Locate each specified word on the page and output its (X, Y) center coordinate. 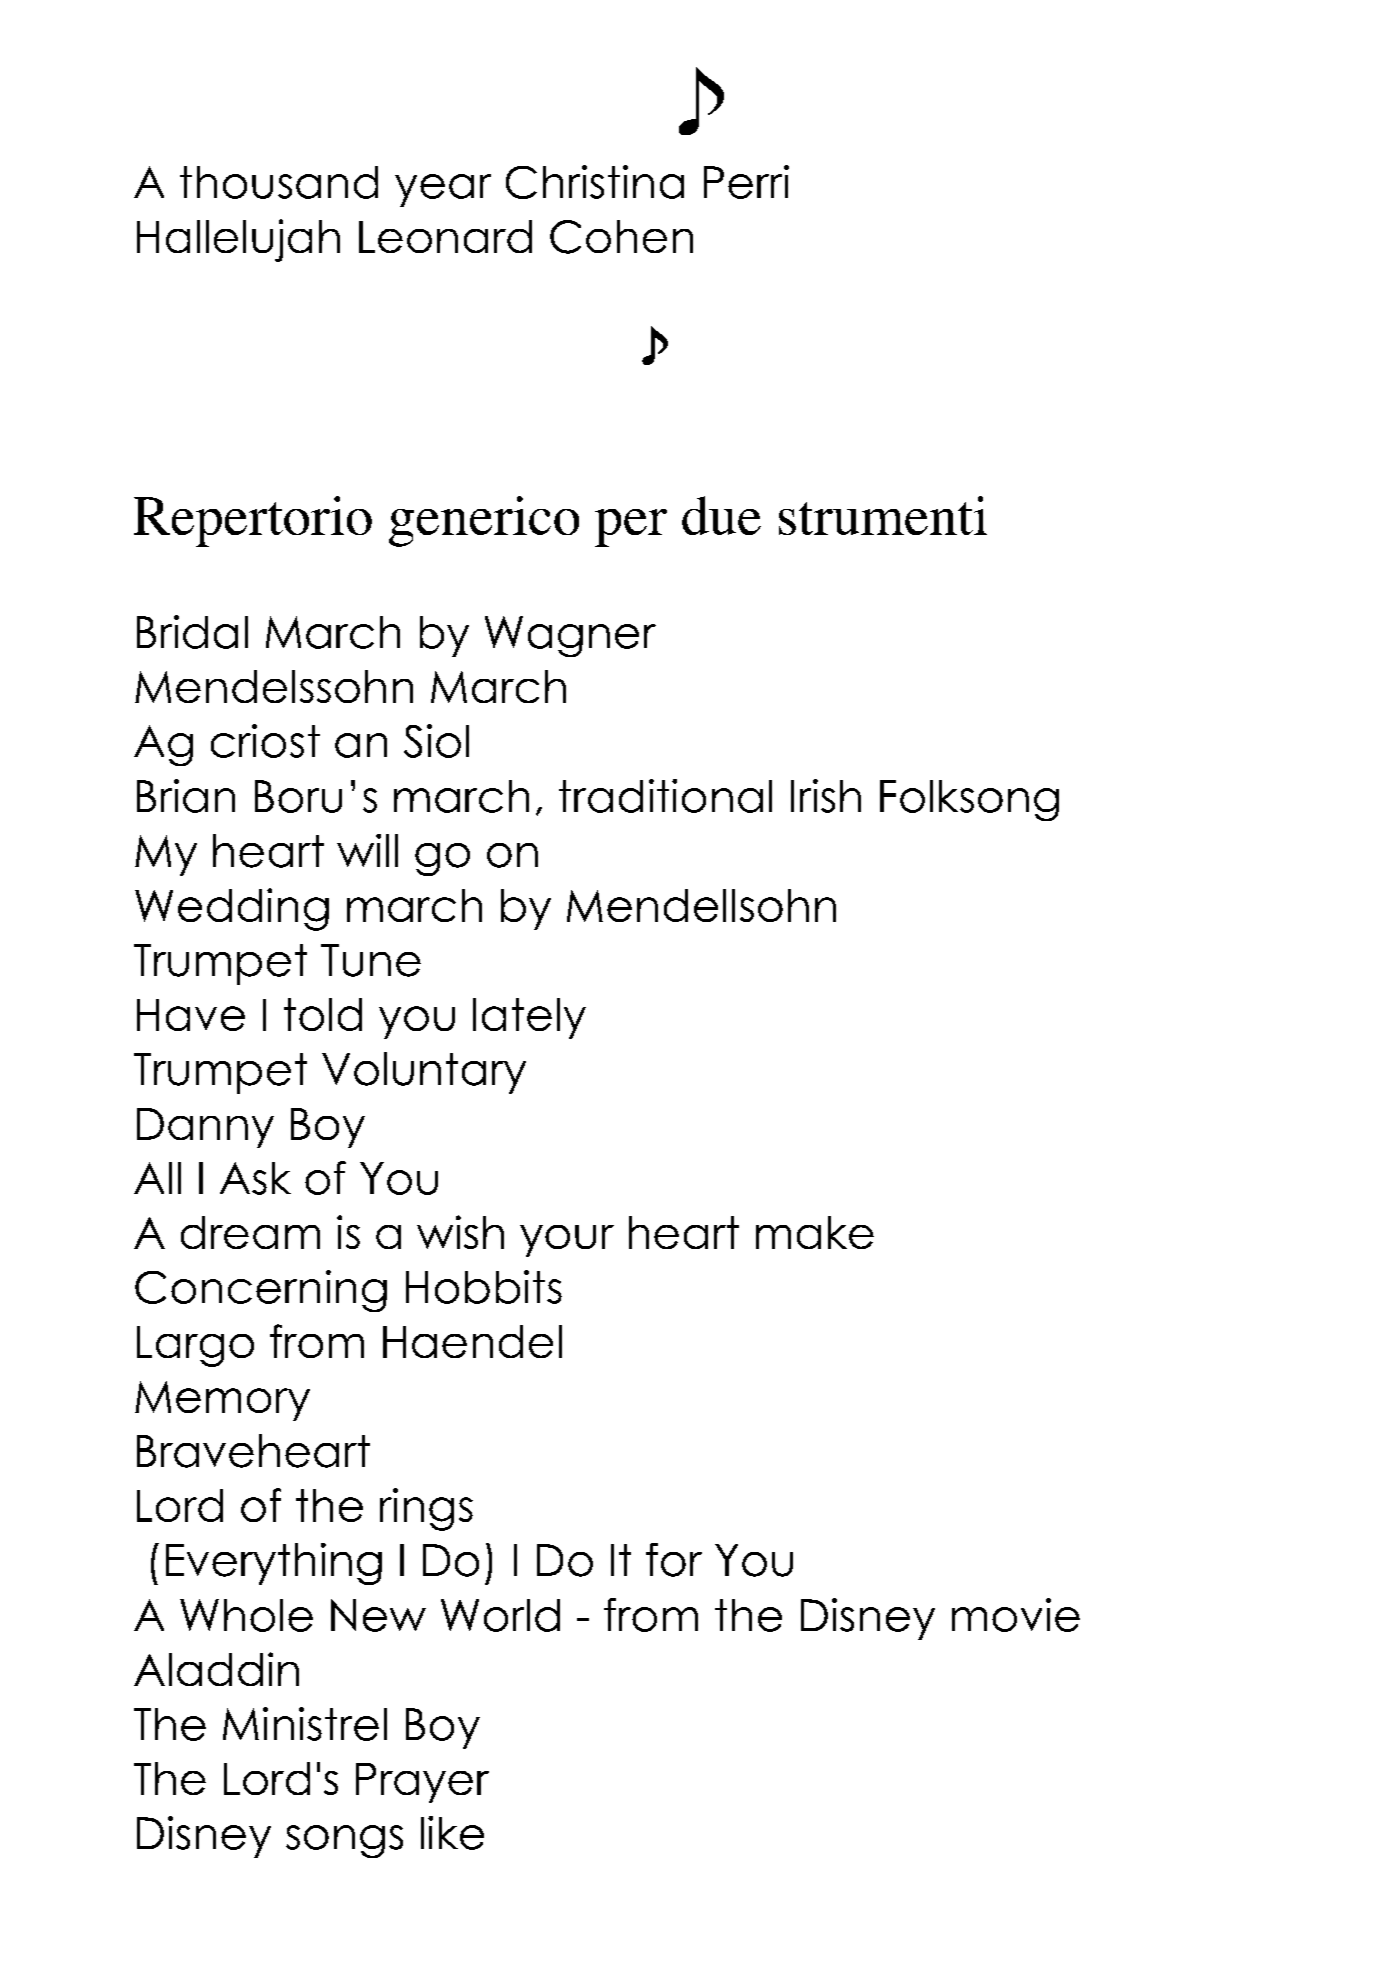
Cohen (621, 237)
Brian (186, 796)
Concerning (261, 1291)
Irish (826, 796)
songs (344, 1841)
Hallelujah (238, 240)
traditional (665, 796)
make (815, 1232)
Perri (746, 182)
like (452, 1833)
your (567, 1241)
